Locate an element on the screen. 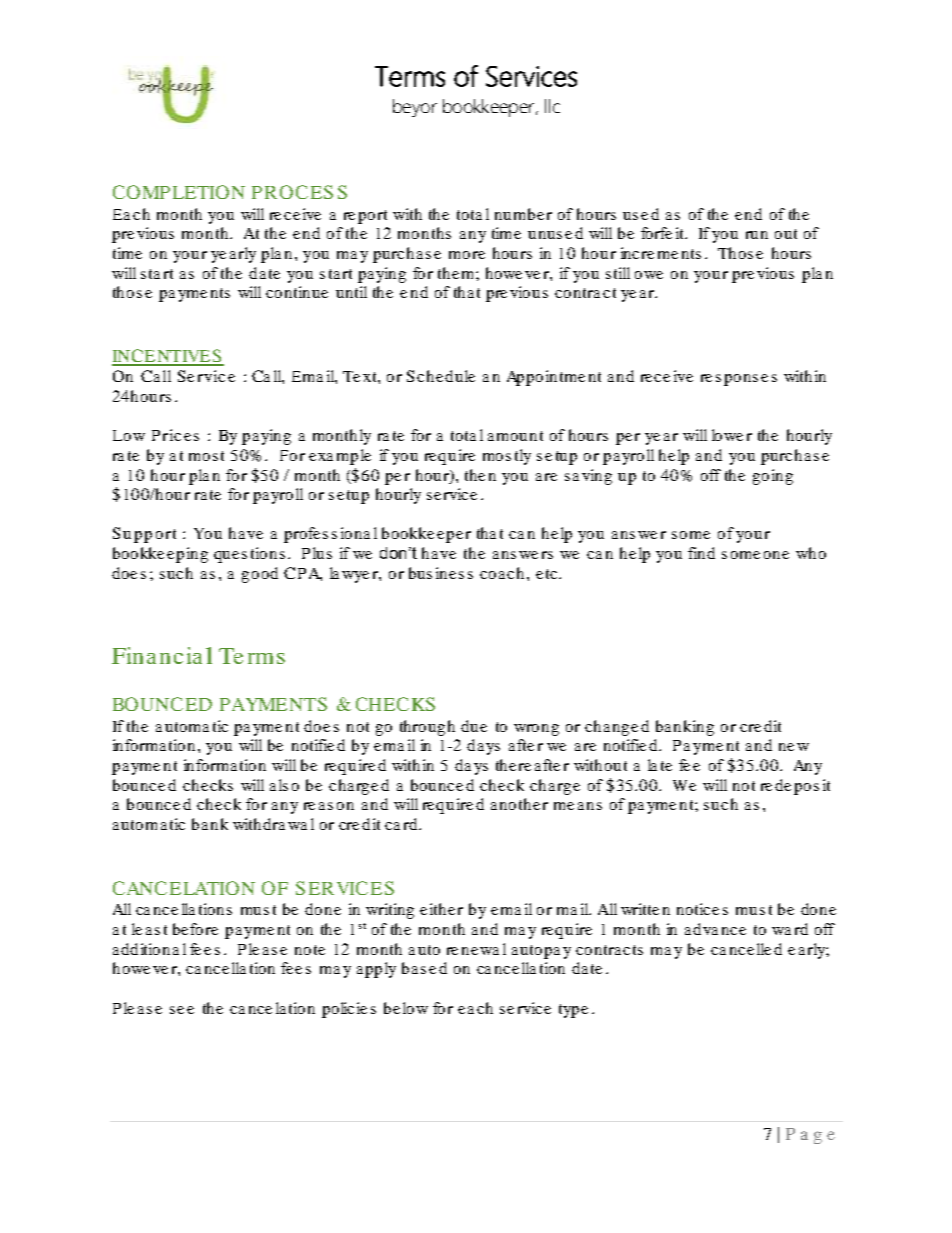 The height and width of the screenshot is (1233, 952). continue is located at coordinates (297, 292).
